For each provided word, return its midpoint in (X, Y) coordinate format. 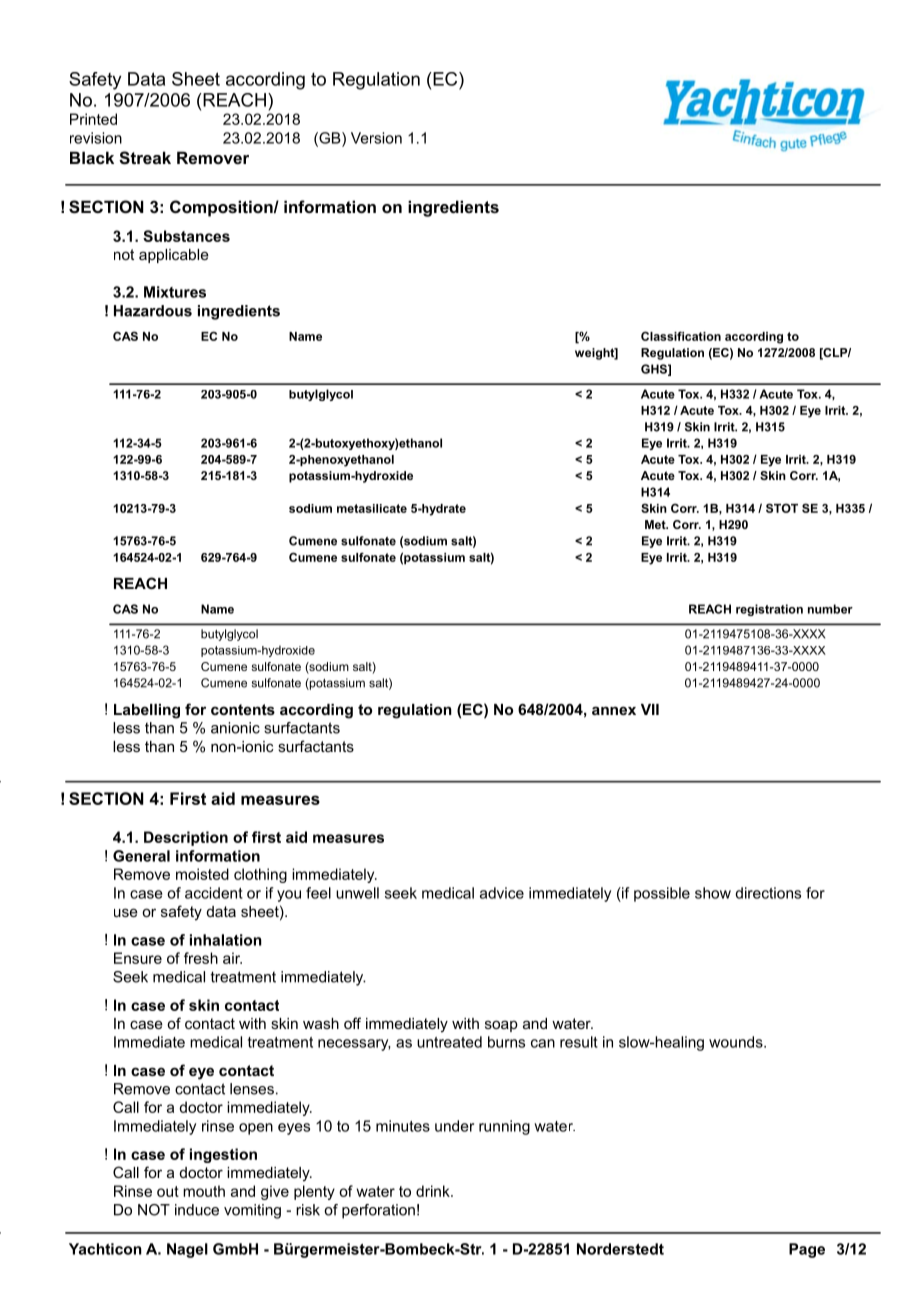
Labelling (147, 711)
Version (376, 138)
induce (197, 1210)
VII (650, 709)
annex (614, 710)
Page (807, 1250)
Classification (681, 336)
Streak (145, 158)
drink (434, 1191)
